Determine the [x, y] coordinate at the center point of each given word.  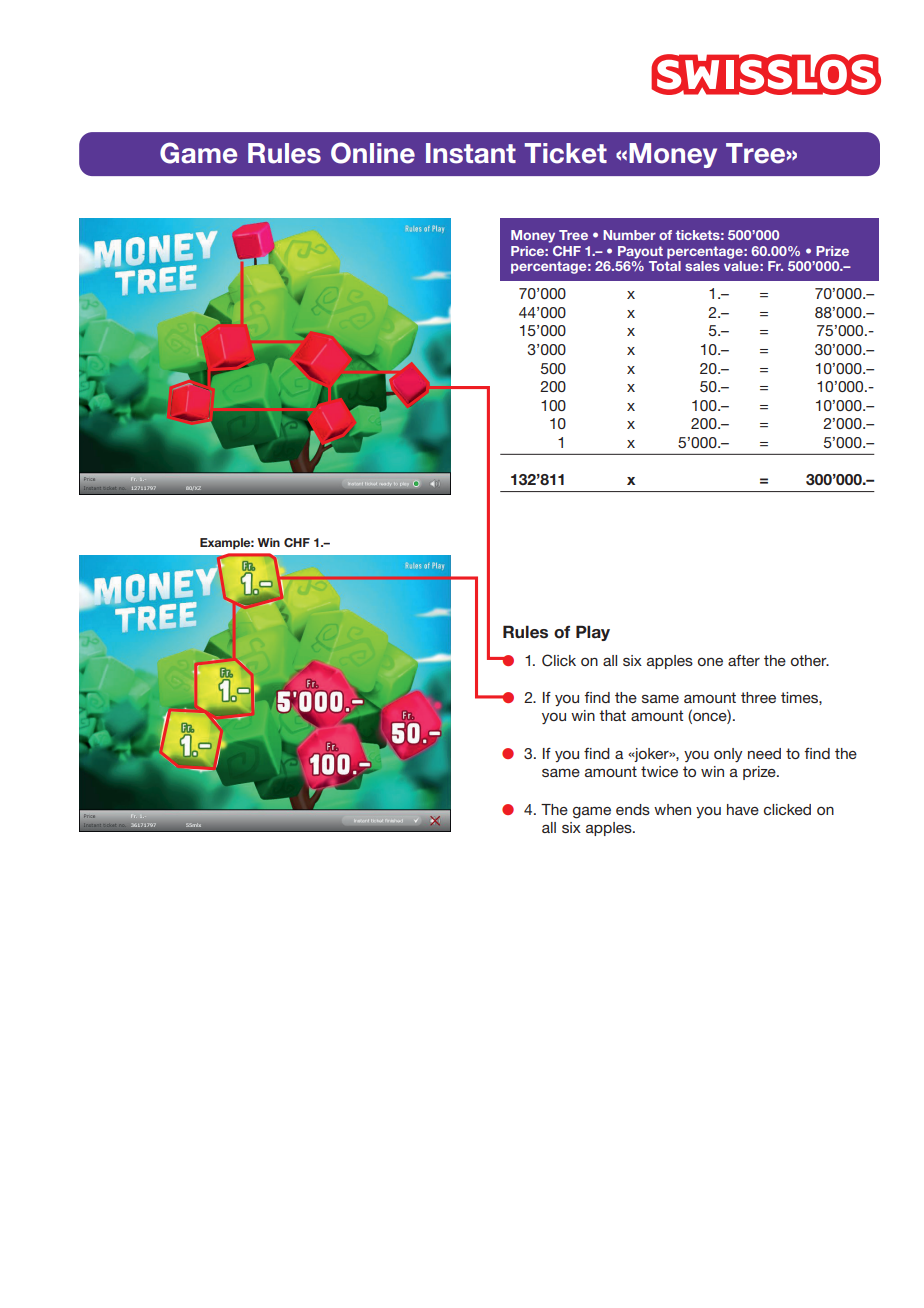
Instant [471, 153]
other [810, 660]
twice [659, 771]
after [744, 660]
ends [633, 809]
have [743, 809]
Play [593, 633]
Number [629, 235]
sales [702, 266]
